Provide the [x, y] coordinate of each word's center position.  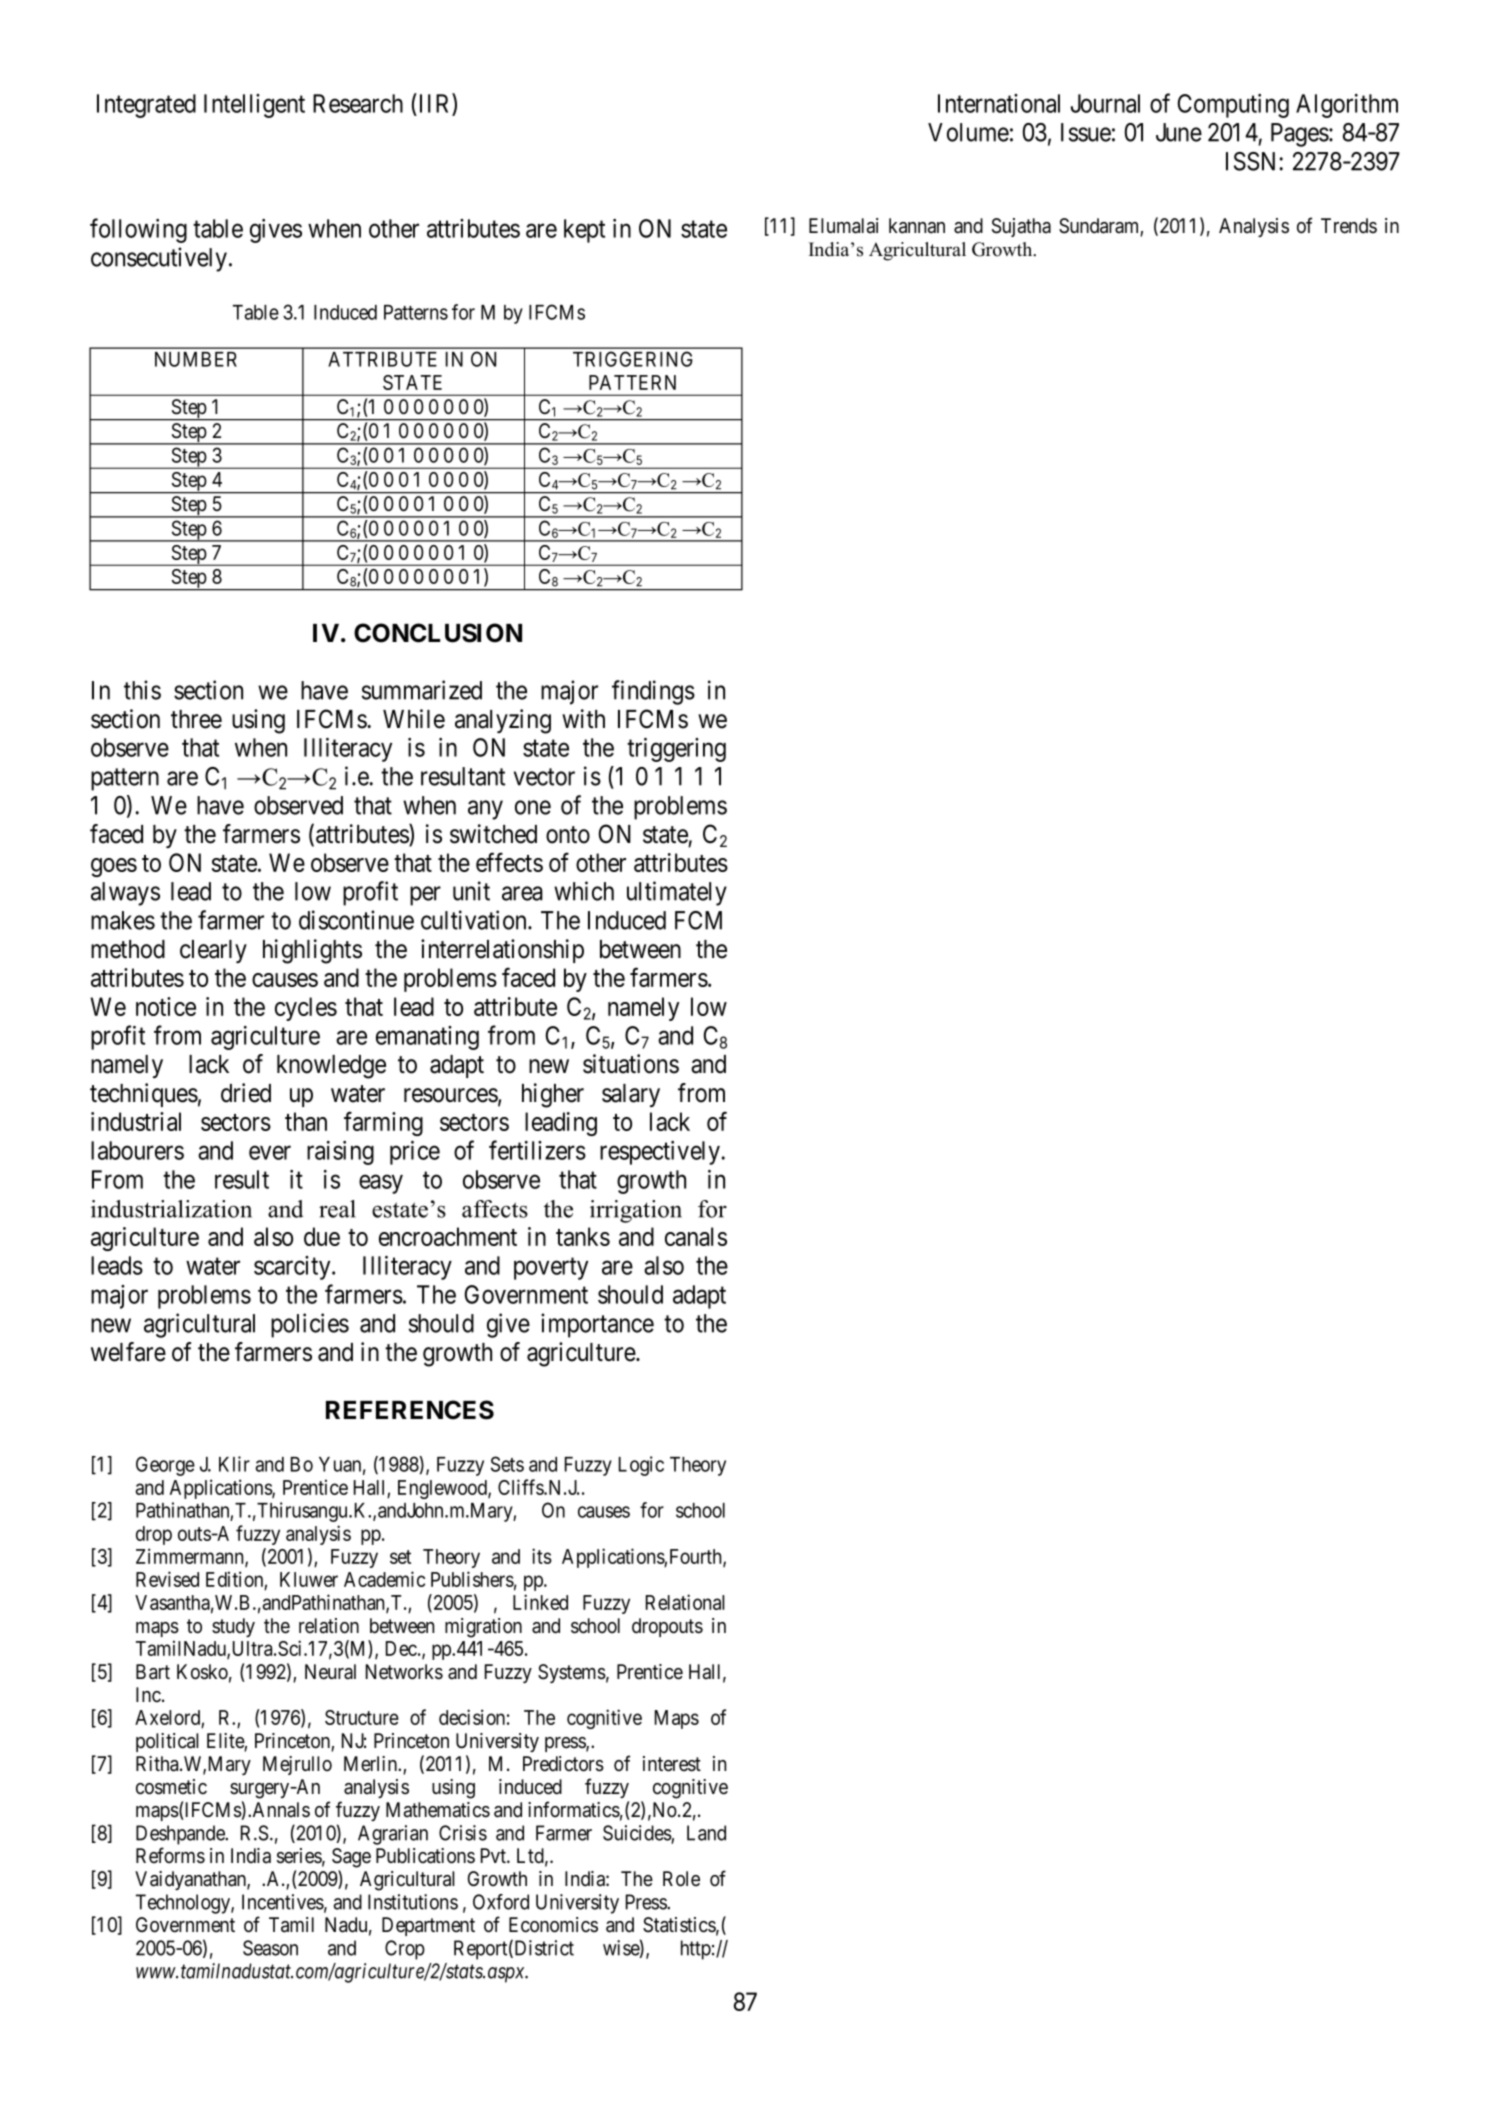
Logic [641, 1466]
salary [631, 1095]
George [165, 1466]
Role [681, 1879]
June [1179, 132]
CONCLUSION [438, 633]
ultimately [677, 893]
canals [696, 1236]
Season [270, 1948]
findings [653, 692]
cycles [306, 1009]
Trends [1349, 226]
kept [584, 231]
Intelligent [254, 106]
